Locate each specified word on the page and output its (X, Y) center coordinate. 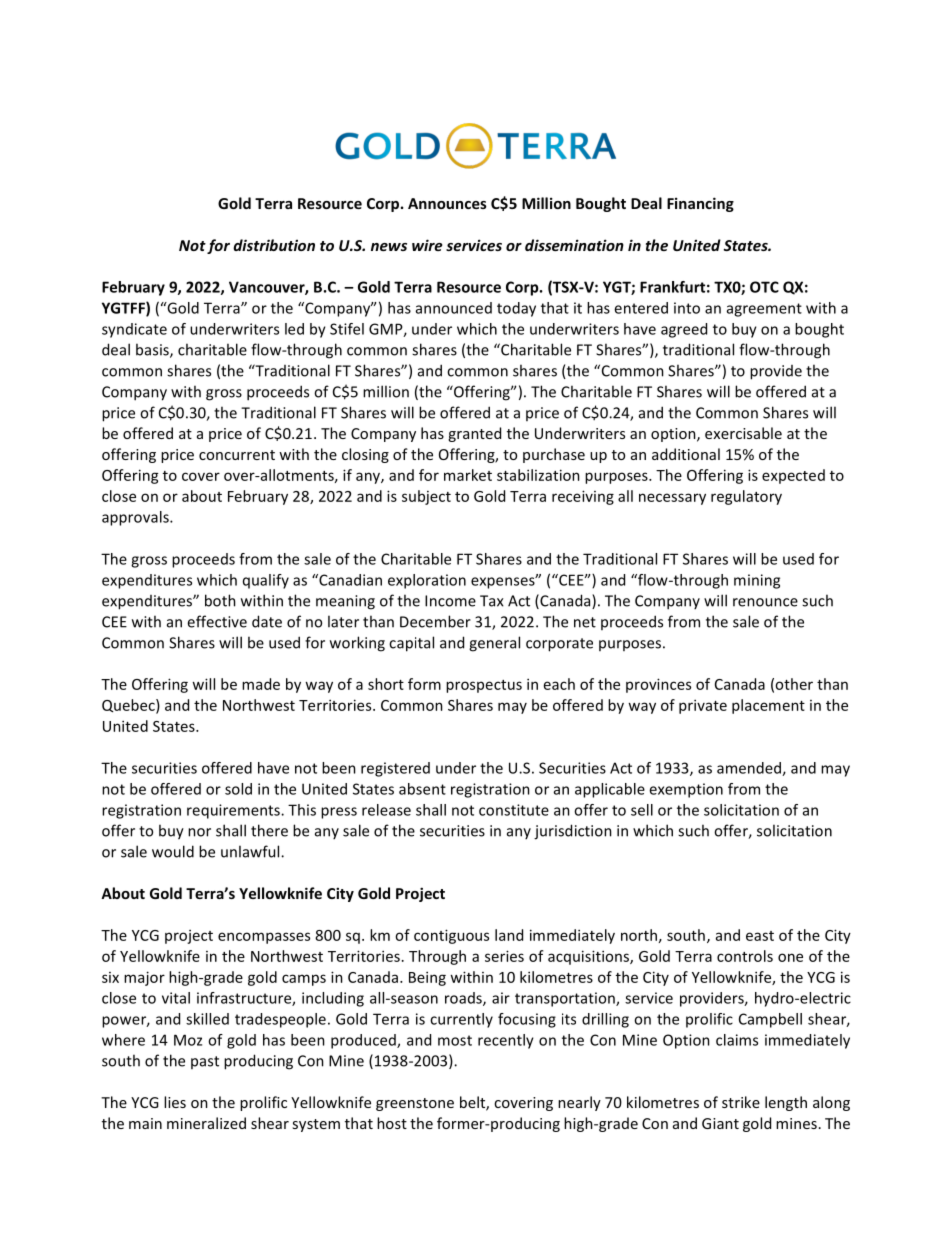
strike (741, 1102)
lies (175, 1102)
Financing (700, 204)
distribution (274, 245)
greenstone (415, 1104)
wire (427, 245)
